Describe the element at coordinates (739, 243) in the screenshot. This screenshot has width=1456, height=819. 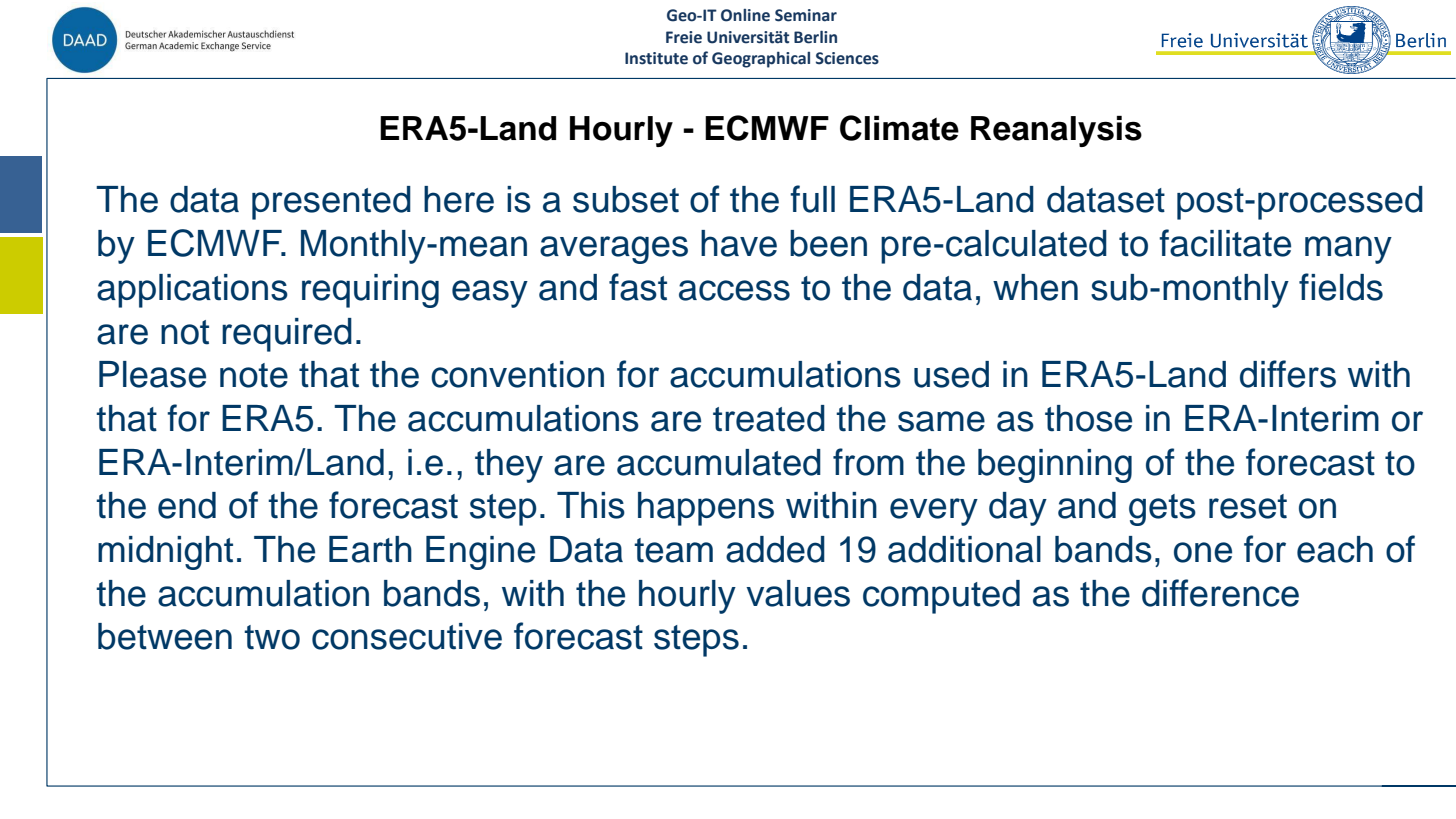
I see `have` at that location.
